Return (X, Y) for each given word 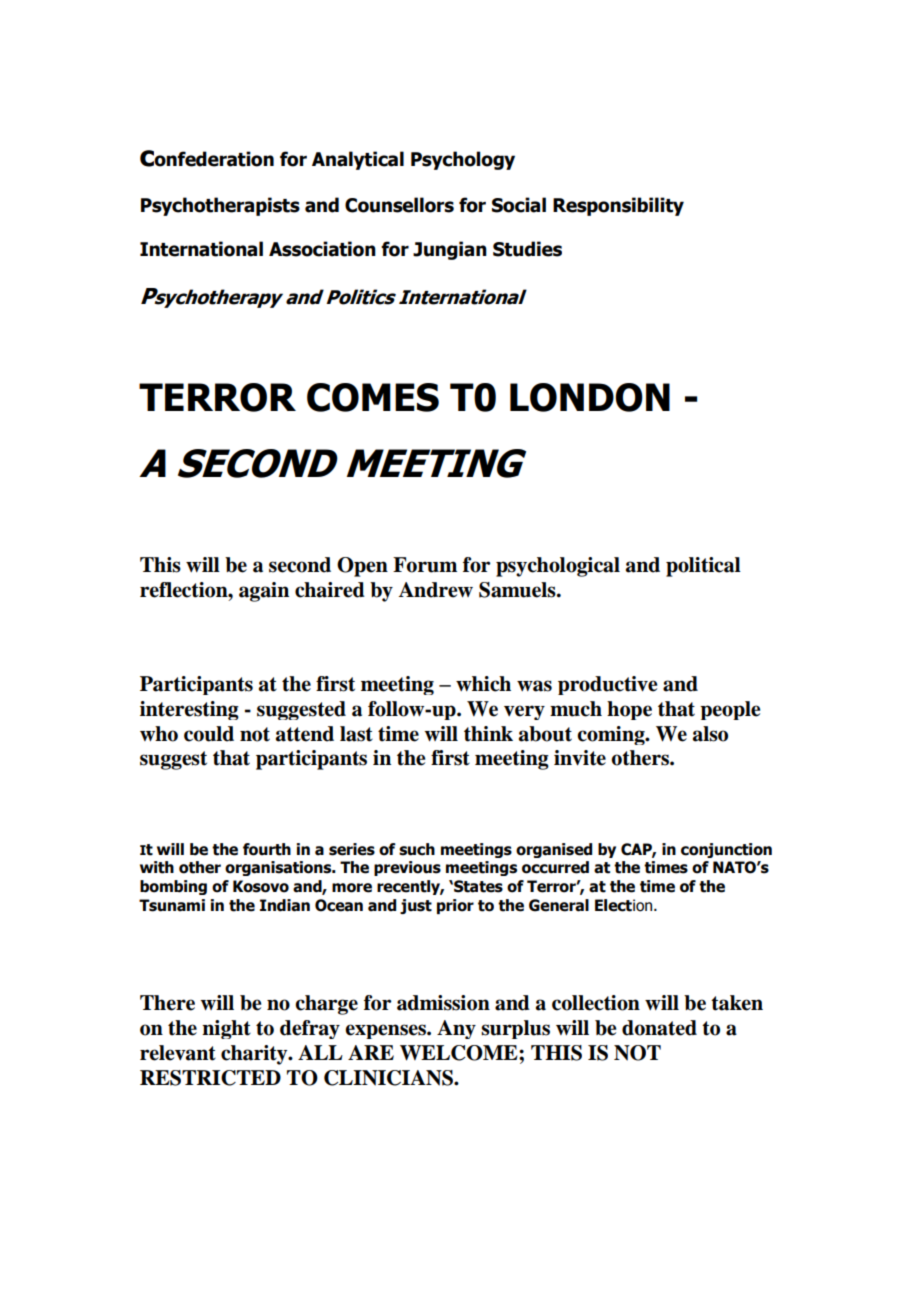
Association (322, 249)
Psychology (463, 160)
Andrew (436, 590)
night (226, 1029)
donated (659, 1028)
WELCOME (460, 1053)
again (264, 592)
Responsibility (618, 206)
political (703, 567)
